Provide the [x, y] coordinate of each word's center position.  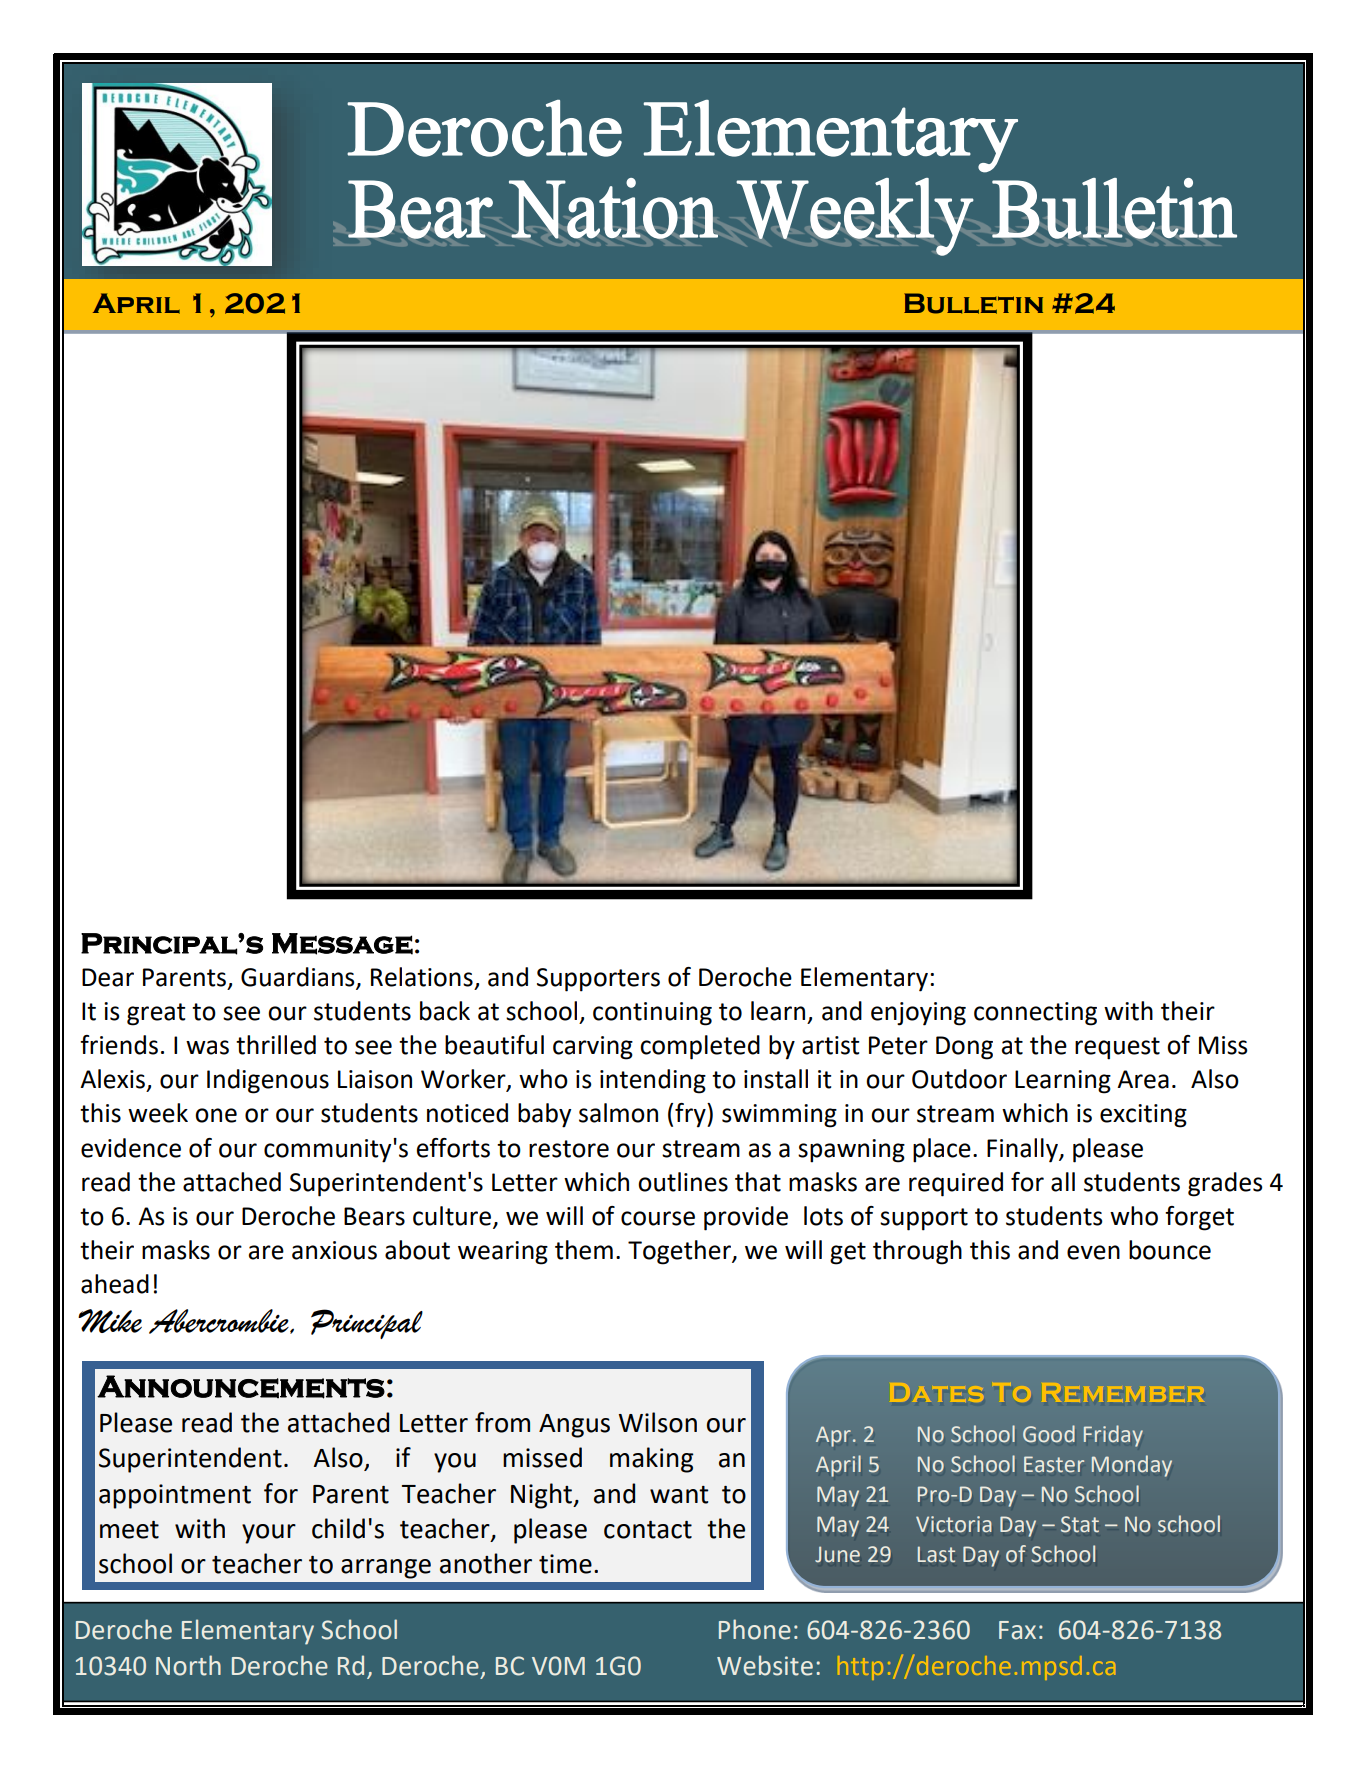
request [1117, 1048]
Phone [755, 1629]
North [188, 1665]
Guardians [299, 978]
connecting [1035, 1014]
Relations [422, 977]
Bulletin [973, 303]
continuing [652, 1014]
